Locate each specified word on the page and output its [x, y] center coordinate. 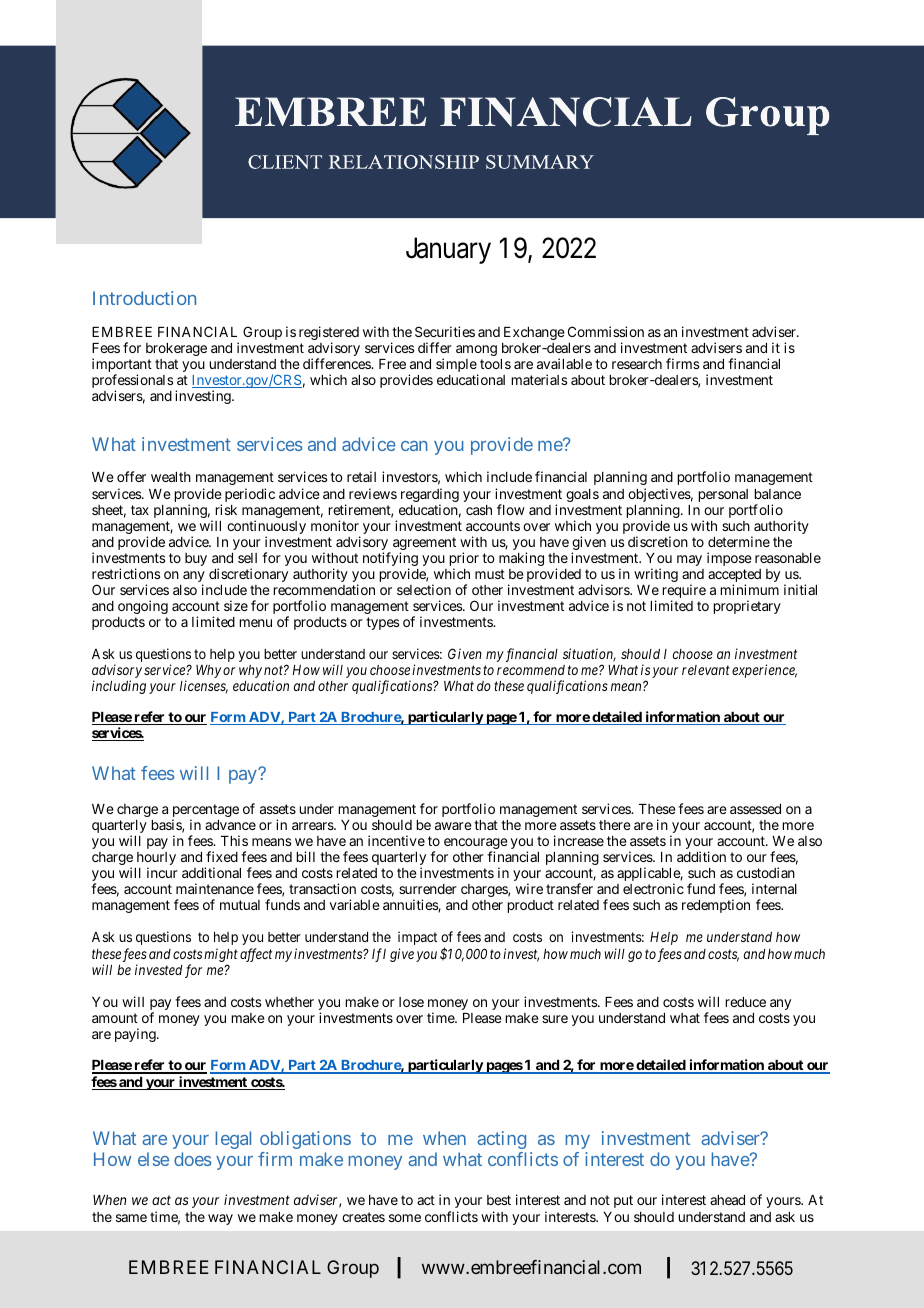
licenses [204, 687]
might [221, 955]
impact [417, 938]
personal [723, 495]
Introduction [144, 298]
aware [453, 826]
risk [226, 509]
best [499, 1200]
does [193, 1159]
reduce [745, 1002]
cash [479, 510]
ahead [727, 1200]
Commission [606, 331]
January [448, 250]
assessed [755, 809]
